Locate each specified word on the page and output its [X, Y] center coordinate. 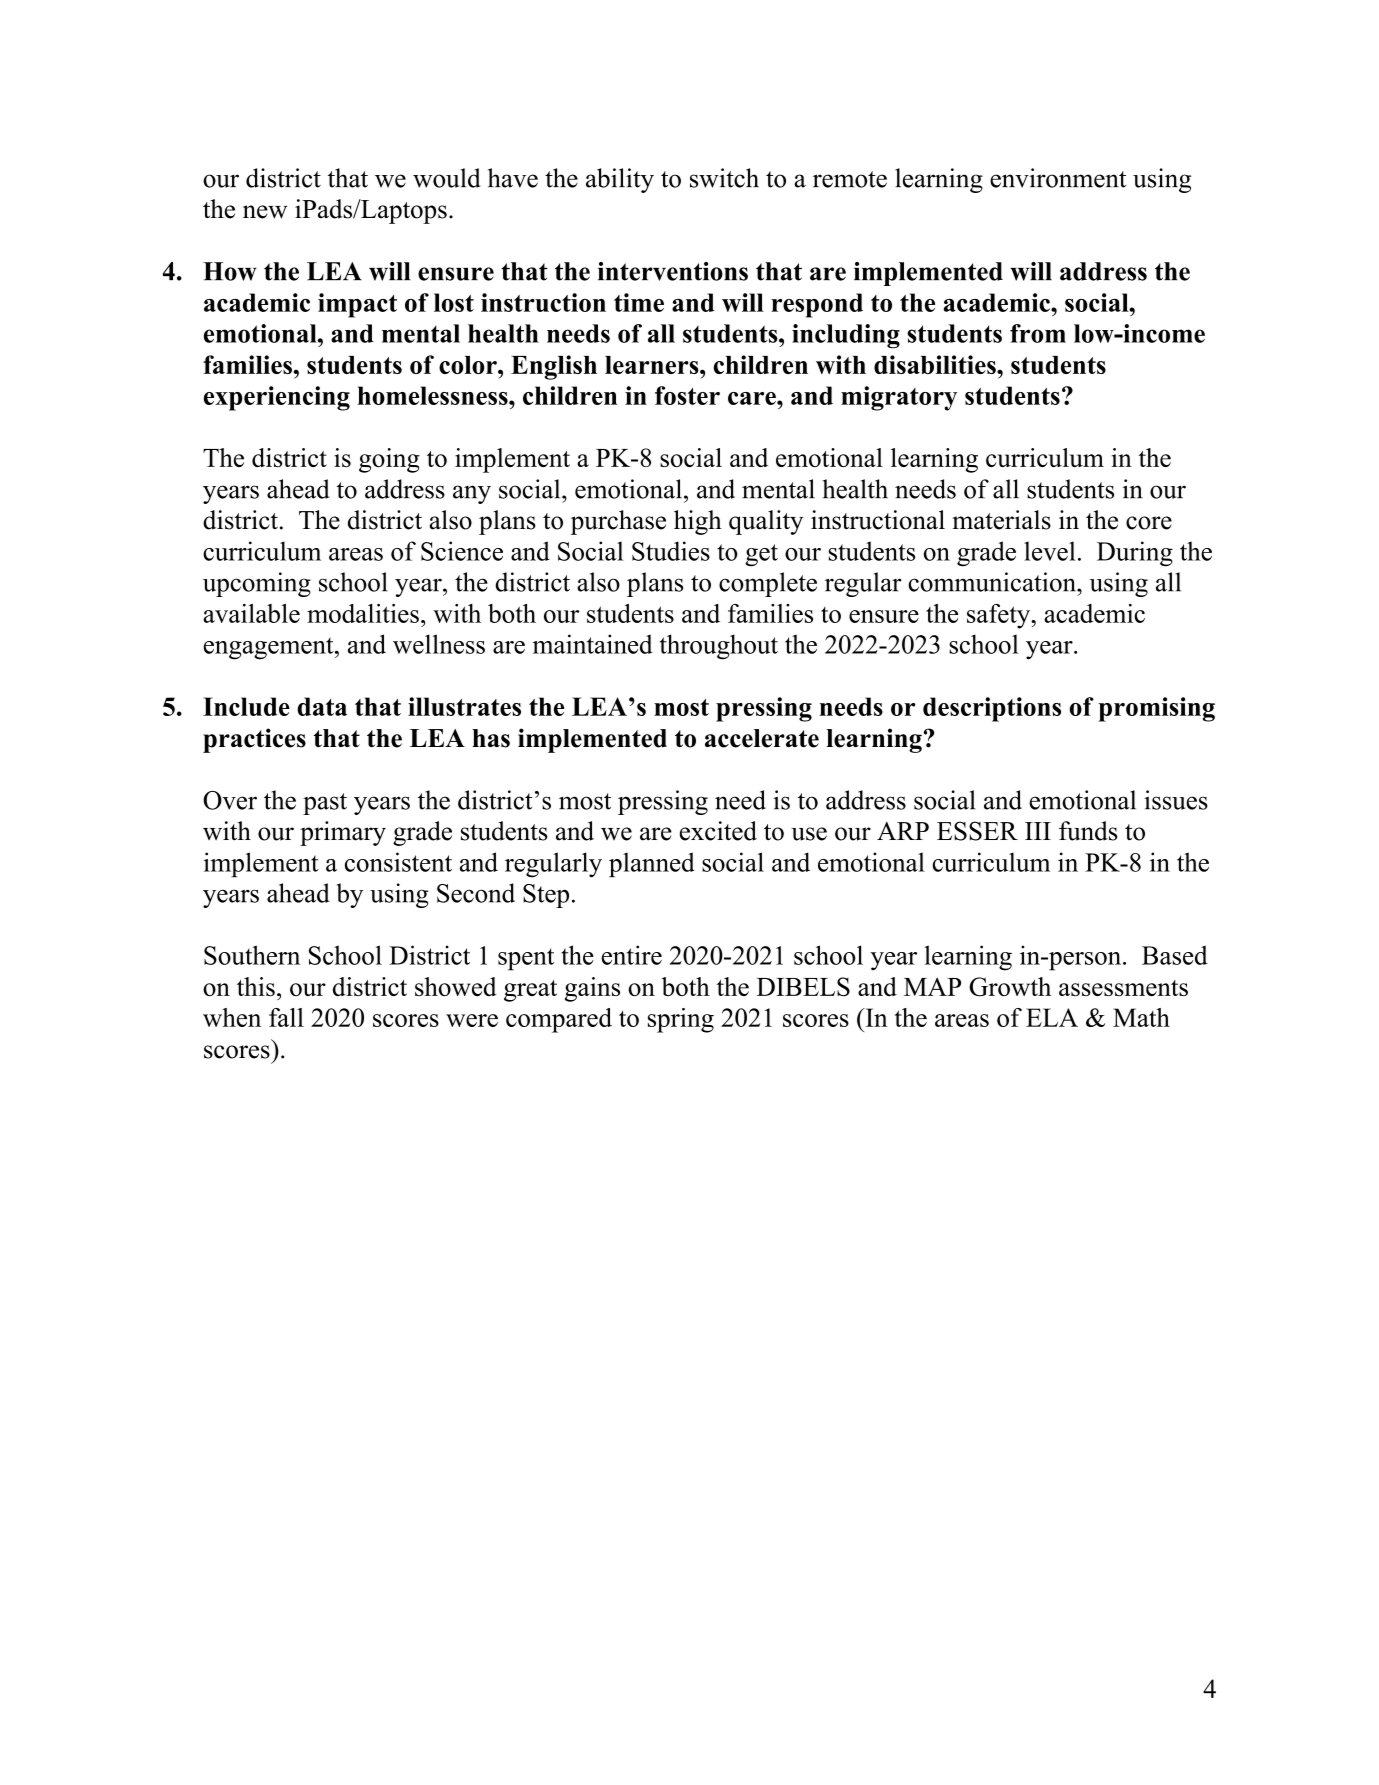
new [265, 212]
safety [1000, 616]
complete [768, 584]
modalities [363, 613]
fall [286, 1017]
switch [724, 178]
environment [1058, 178]
